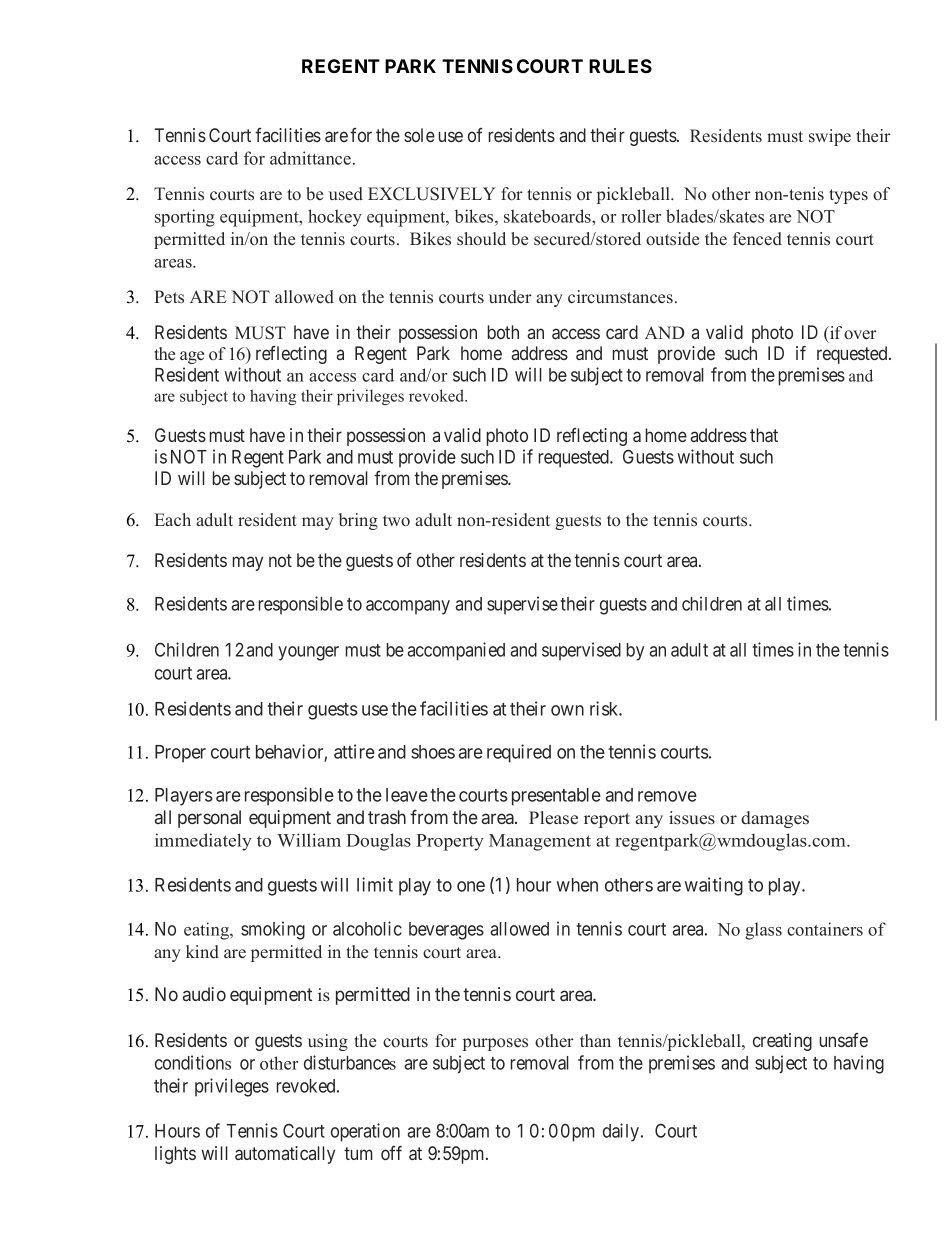 Image resolution: width=952 pixels, height=1233 pixels. Describe the element at coordinates (285, 1155) in the screenshot. I see `automatically` at that location.
